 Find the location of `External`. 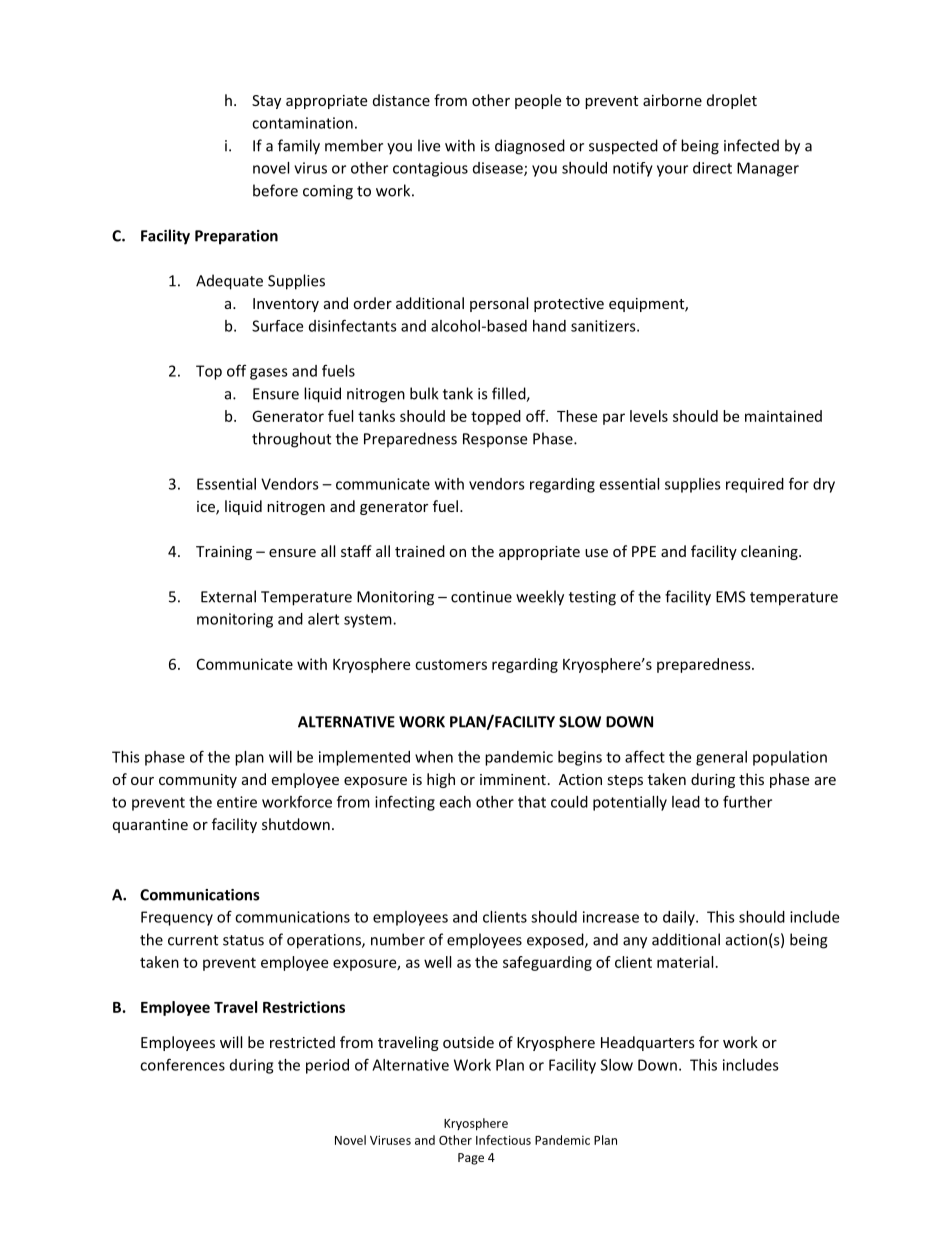

External is located at coordinates (228, 596).
